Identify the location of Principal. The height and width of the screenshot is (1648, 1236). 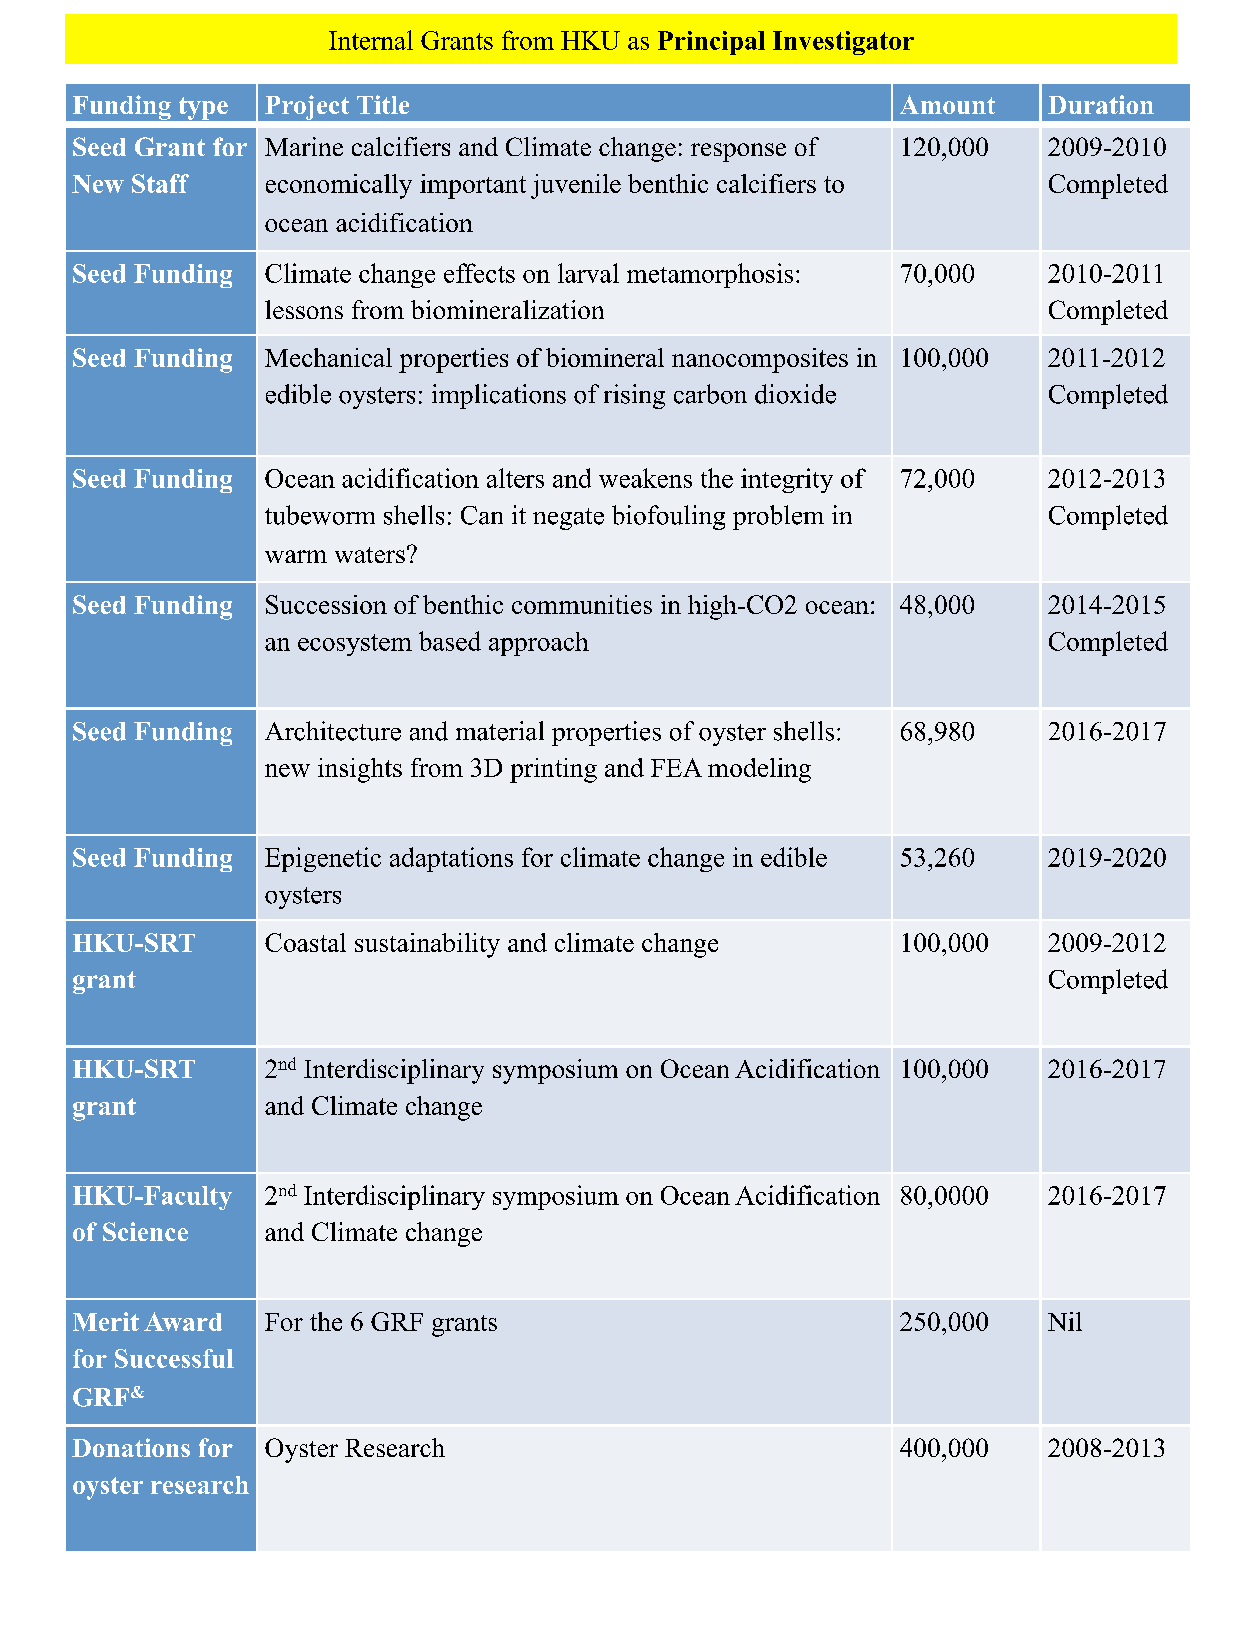
(711, 43).
